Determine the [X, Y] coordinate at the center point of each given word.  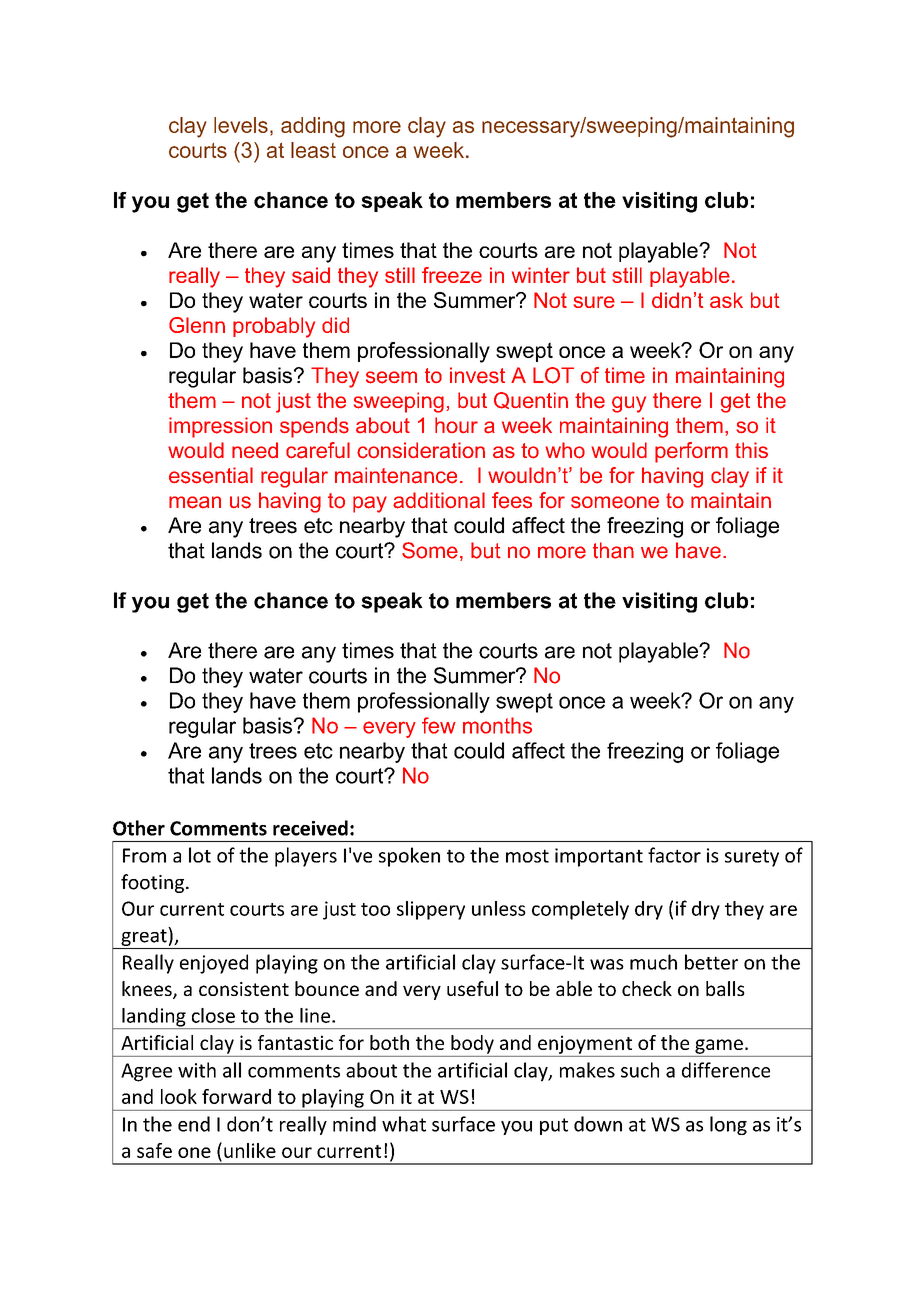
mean [195, 502]
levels [241, 125]
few [439, 725]
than [613, 550]
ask [726, 300]
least [313, 150]
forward [236, 1096]
